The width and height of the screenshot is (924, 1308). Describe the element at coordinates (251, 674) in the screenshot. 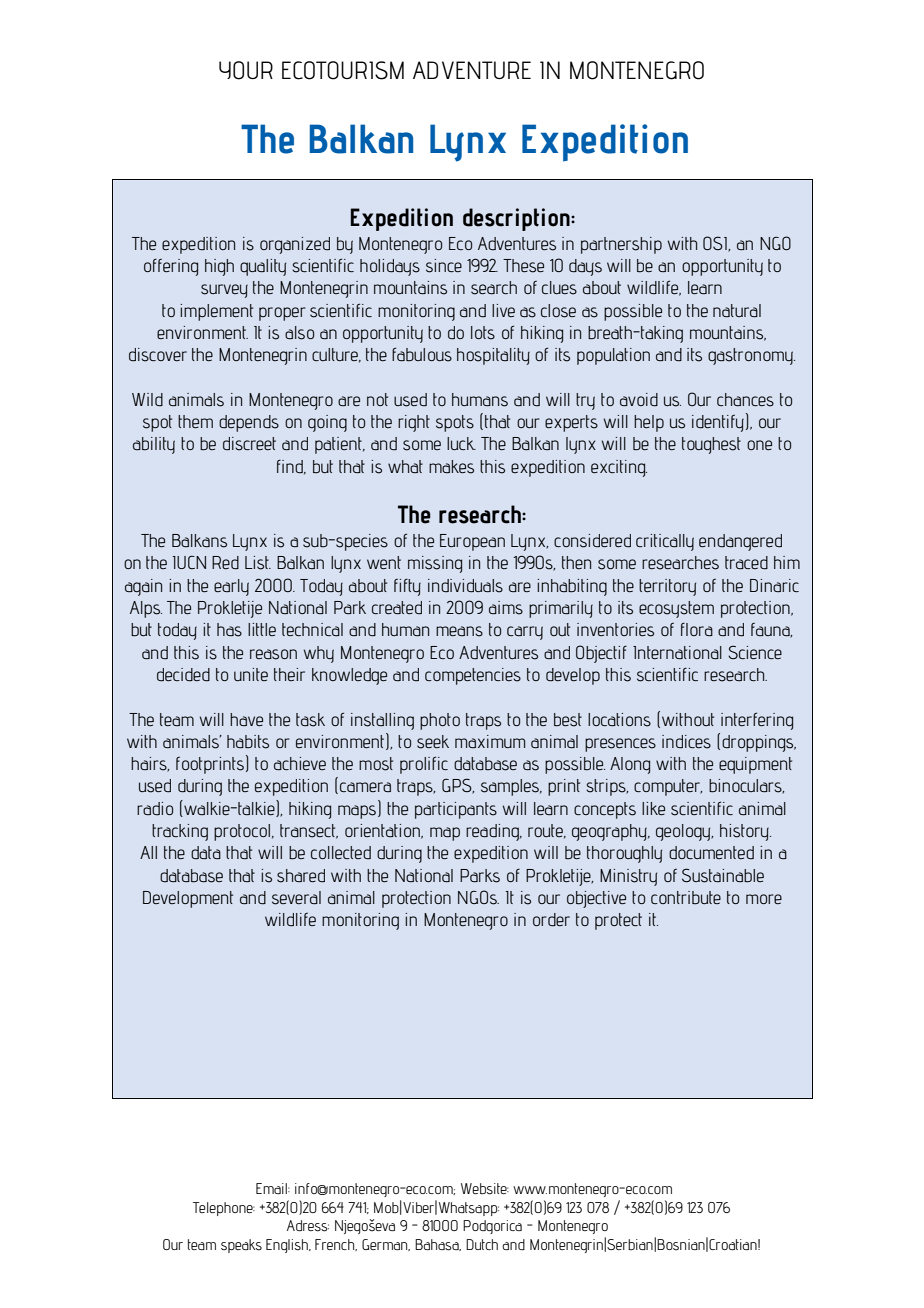

I see `unite` at that location.
